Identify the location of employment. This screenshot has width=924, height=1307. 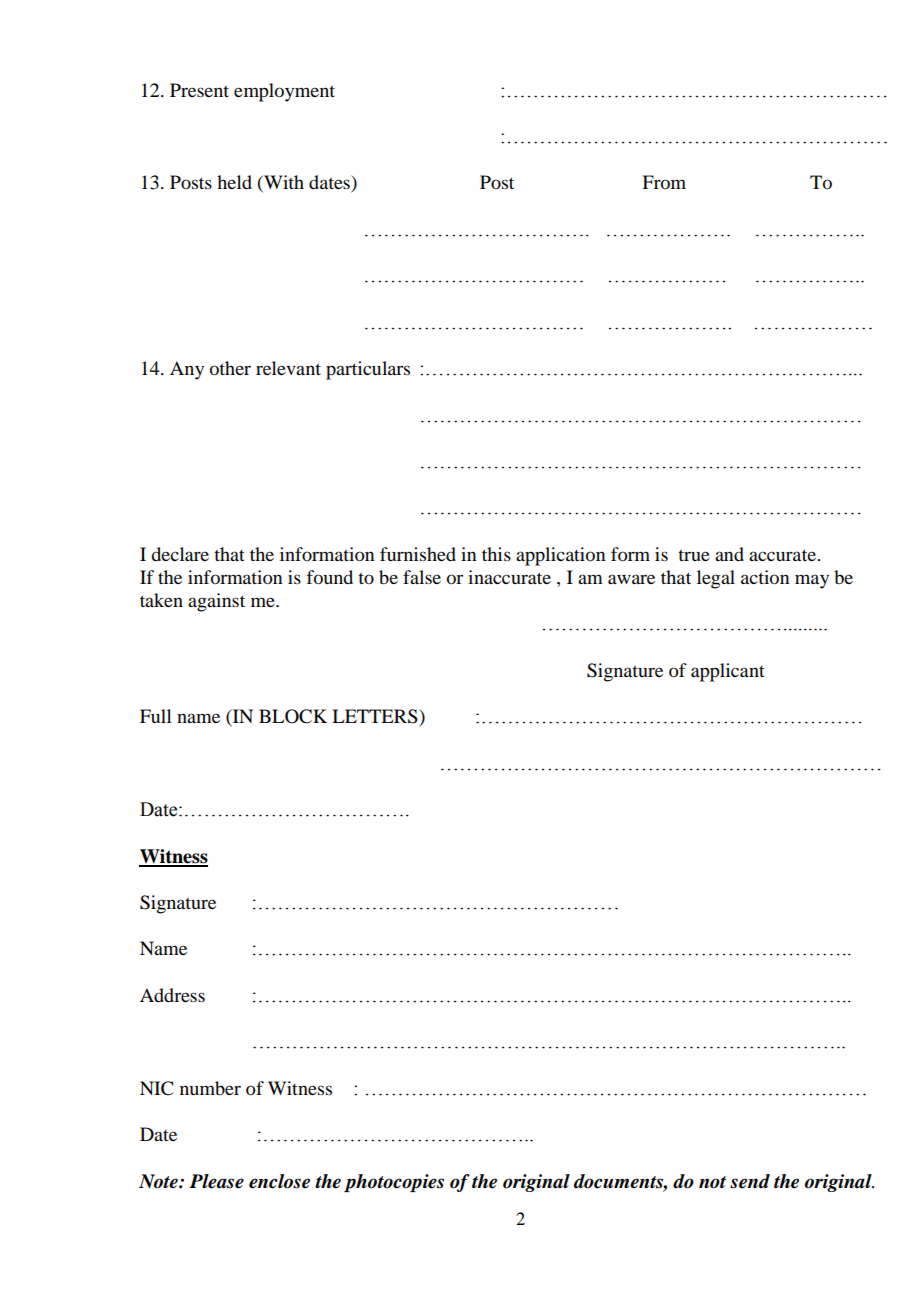
(284, 92).
